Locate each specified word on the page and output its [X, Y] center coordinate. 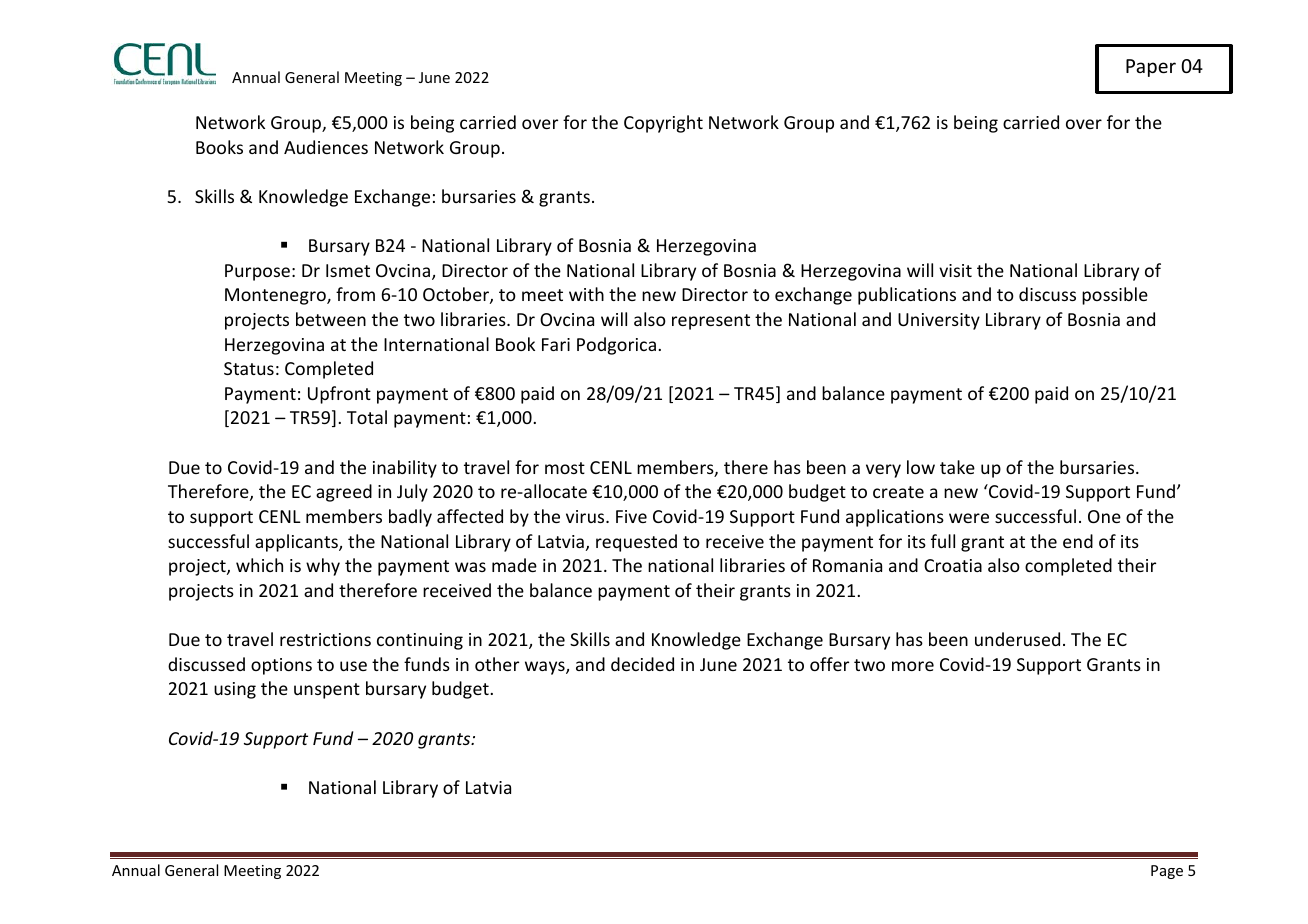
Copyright [663, 124]
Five [631, 516]
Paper [1151, 68]
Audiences [326, 147]
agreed [344, 493]
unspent [327, 691]
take [957, 467]
